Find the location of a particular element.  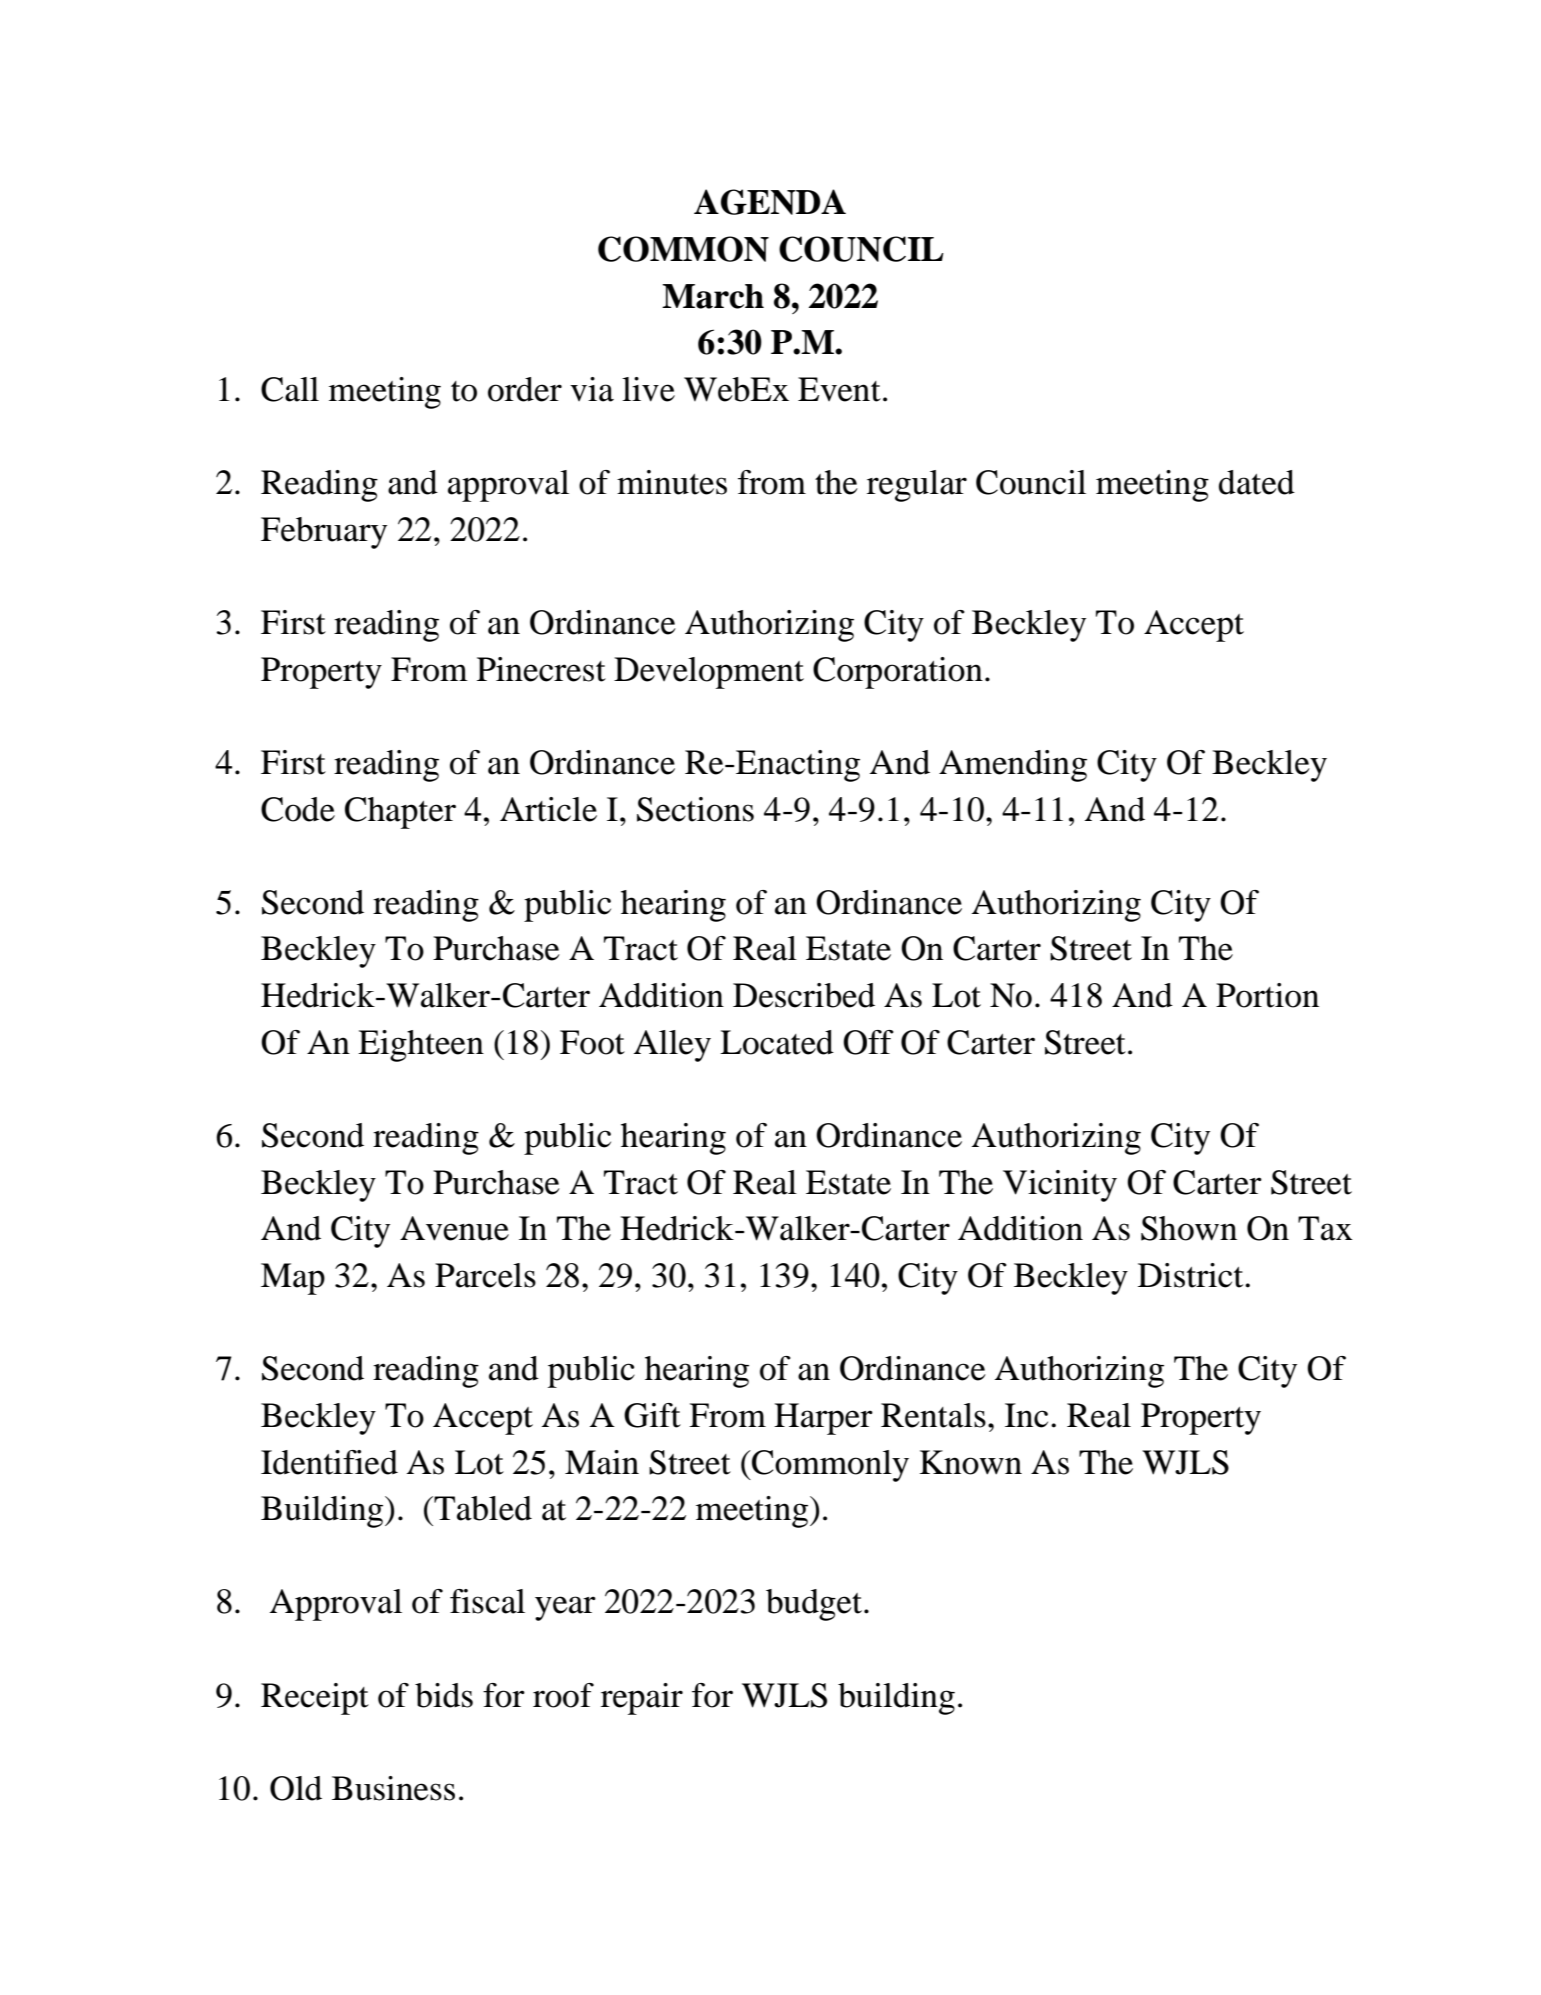

order is located at coordinates (525, 389).
